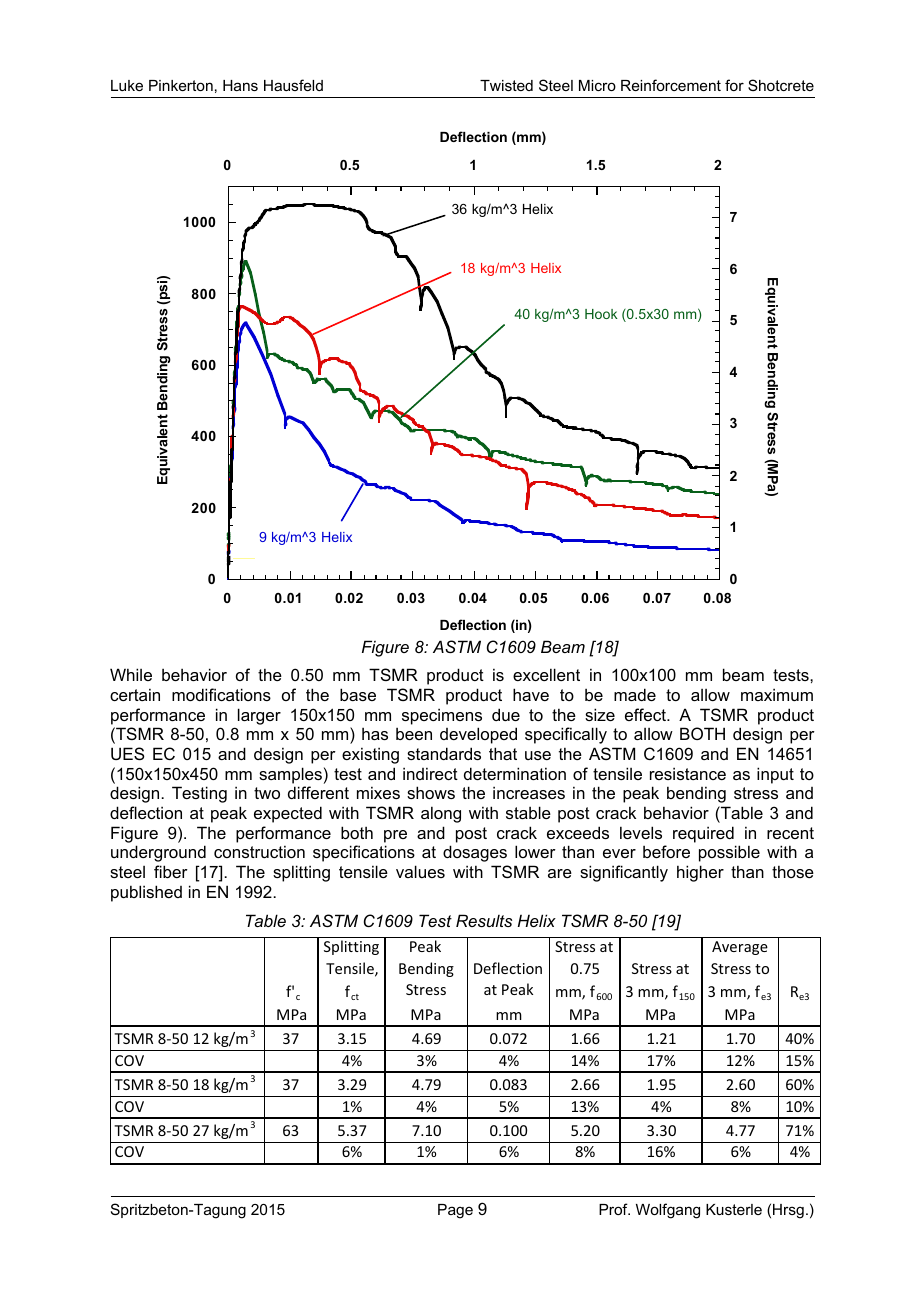 The image size is (924, 1308). I want to click on Micro, so click(597, 85).
